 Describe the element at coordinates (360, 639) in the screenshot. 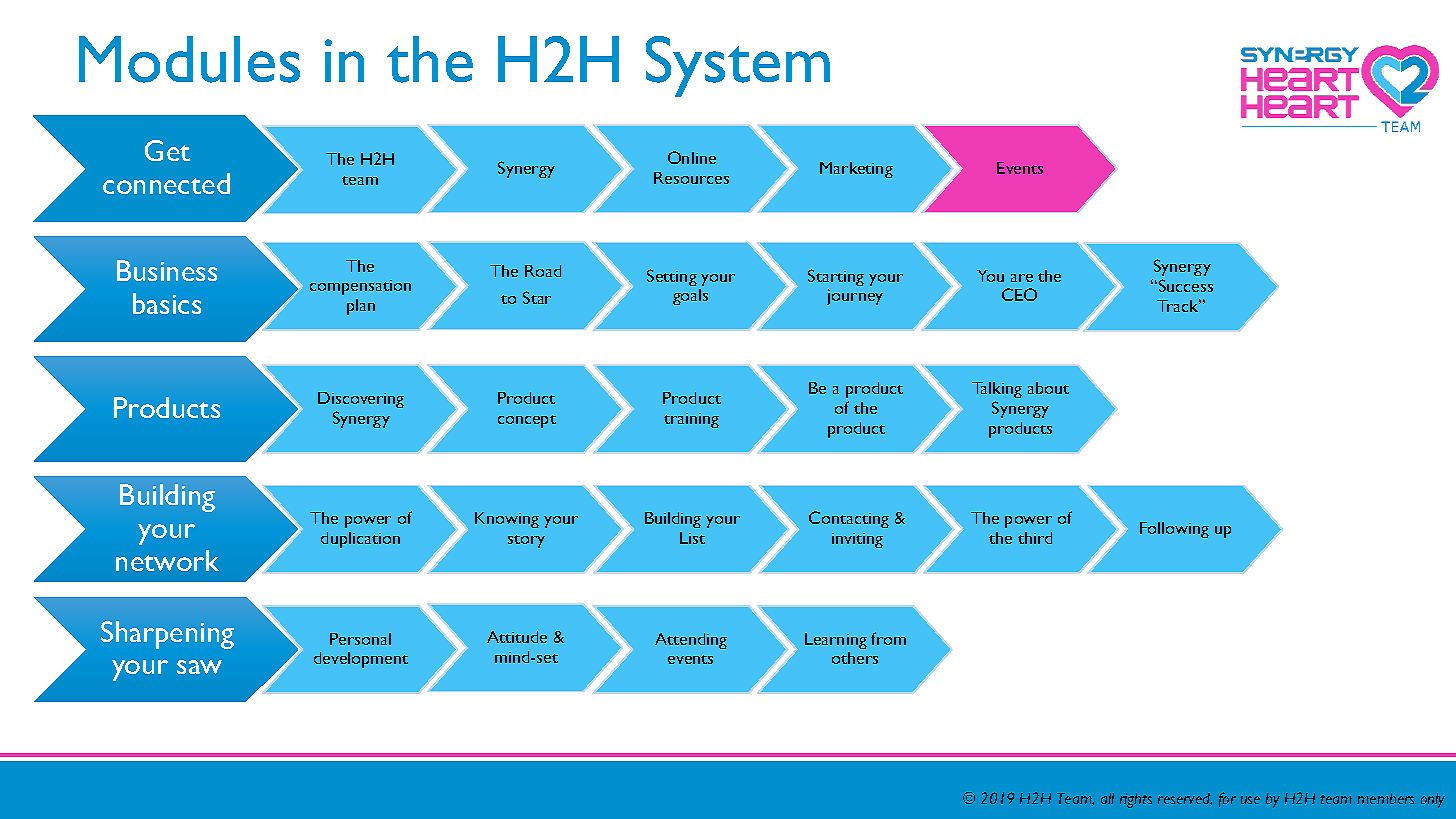

I see `Personal` at that location.
